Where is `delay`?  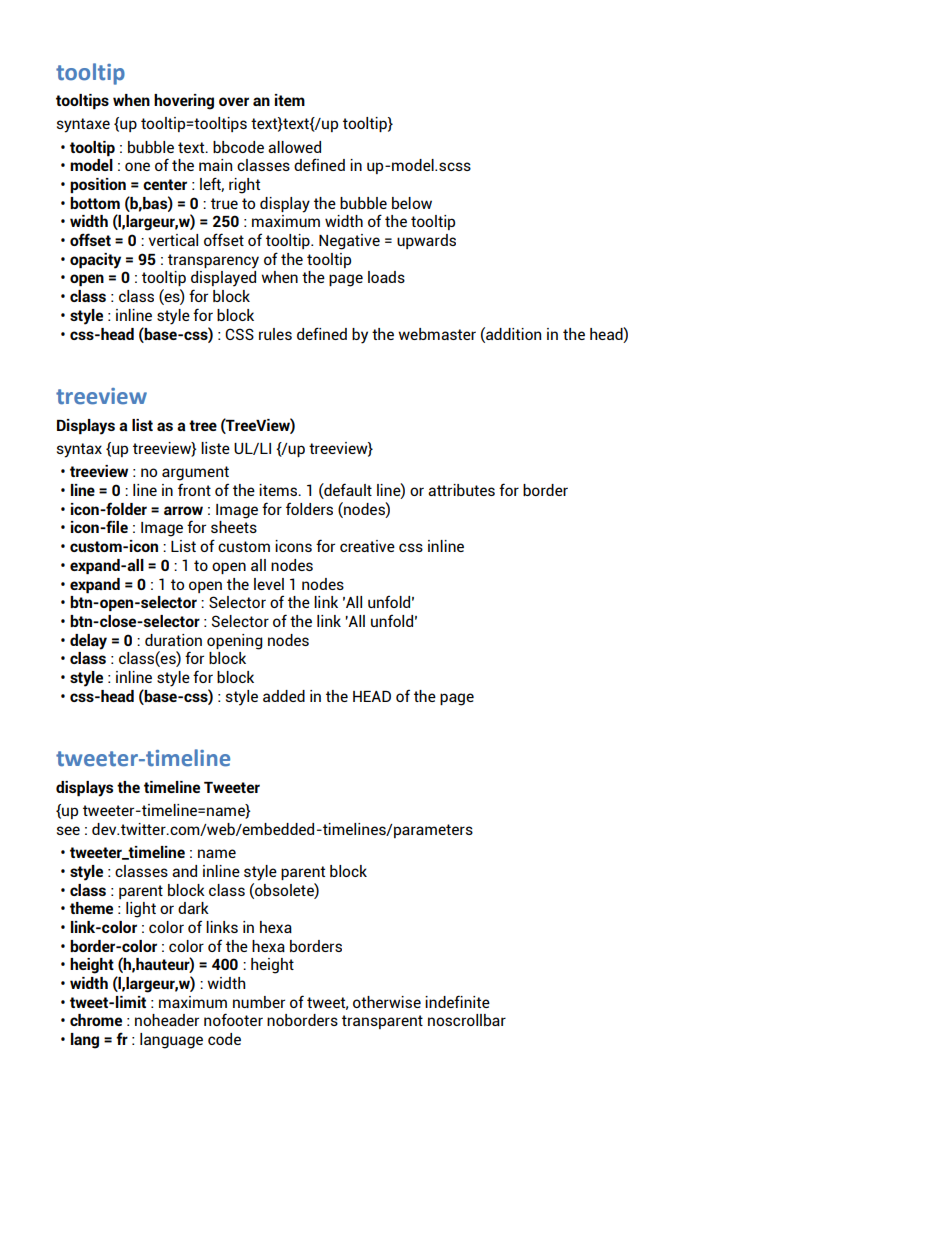 delay is located at coordinates (88, 642).
